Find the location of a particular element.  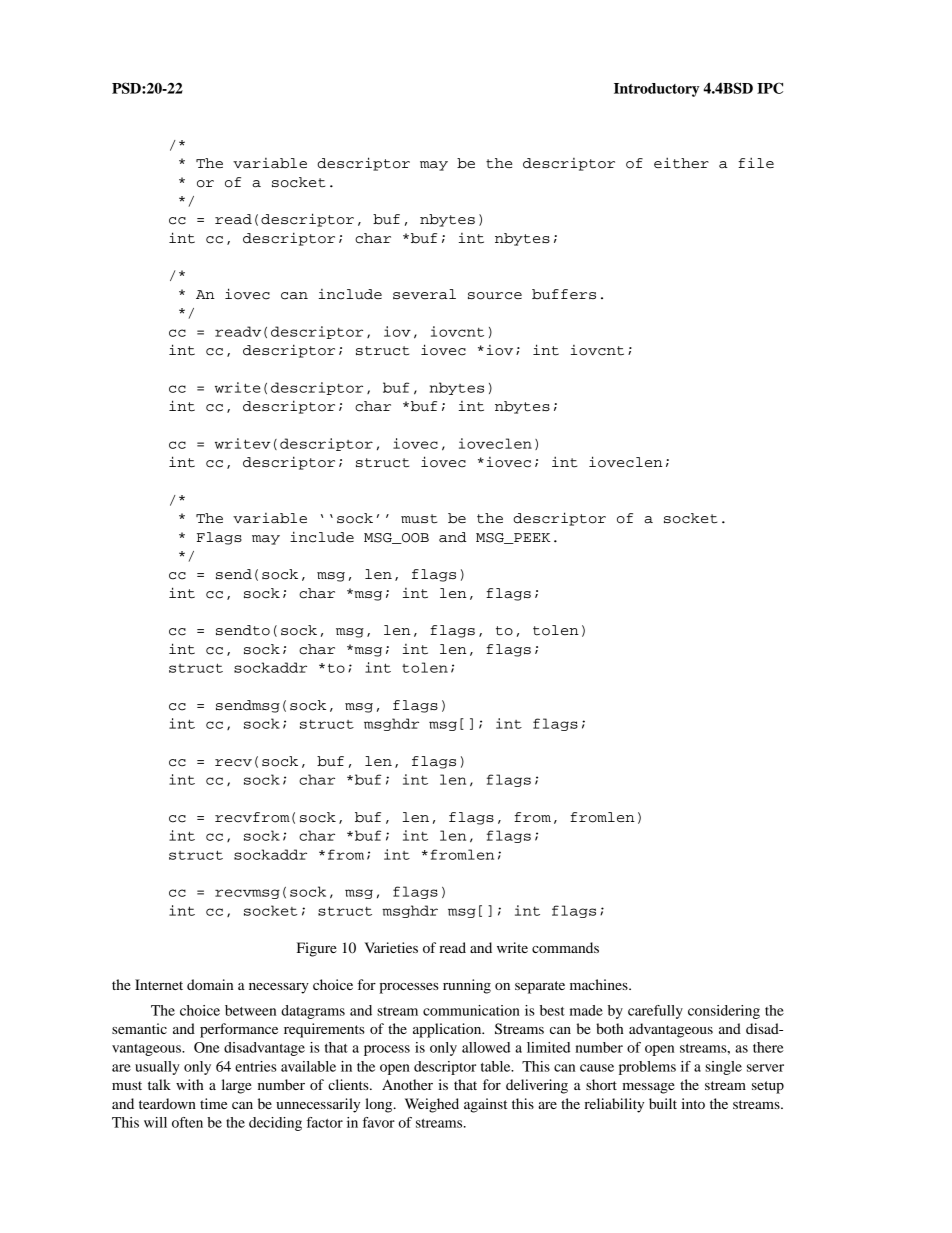

several is located at coordinates (424, 294).
